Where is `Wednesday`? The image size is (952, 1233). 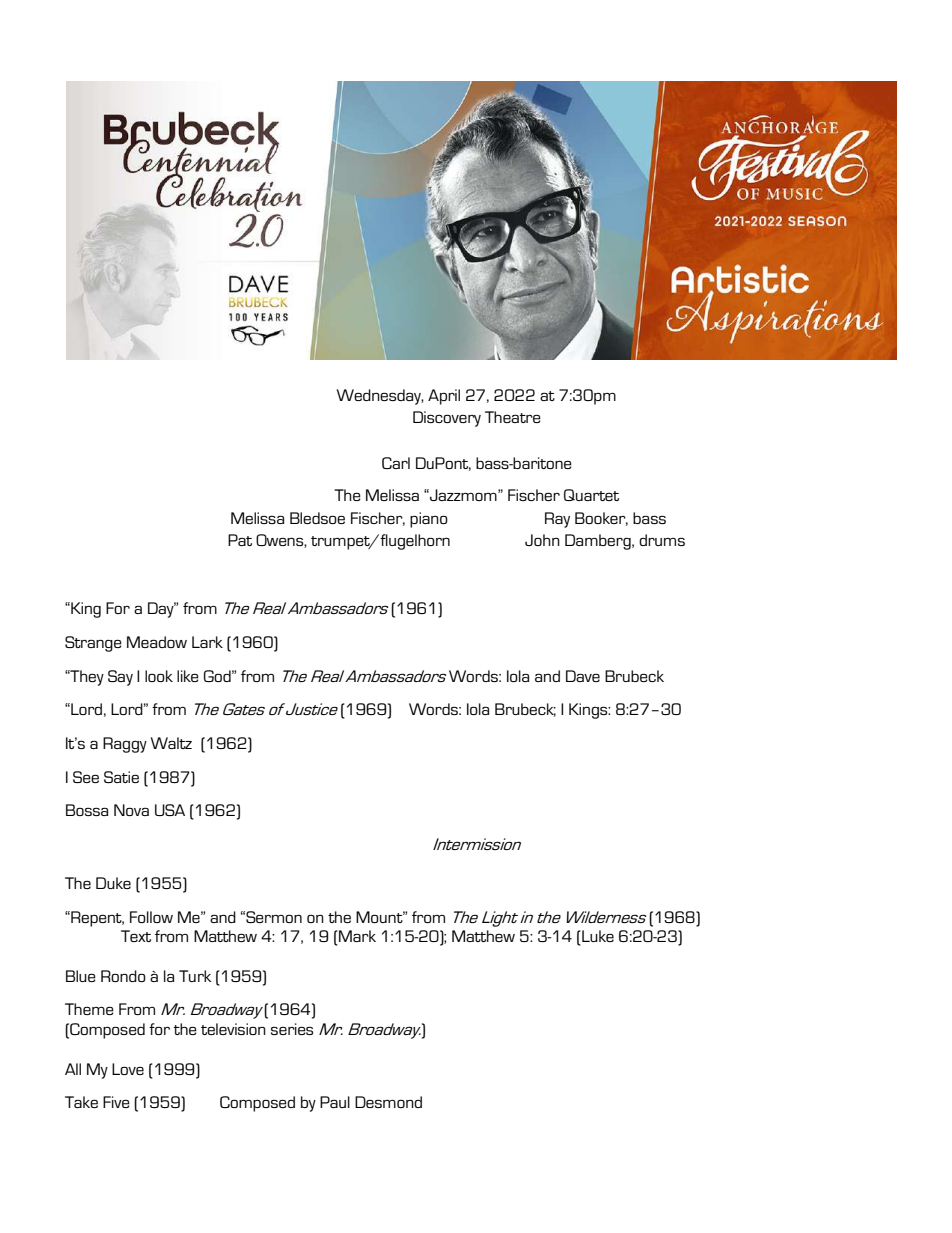 Wednesday is located at coordinates (380, 397).
